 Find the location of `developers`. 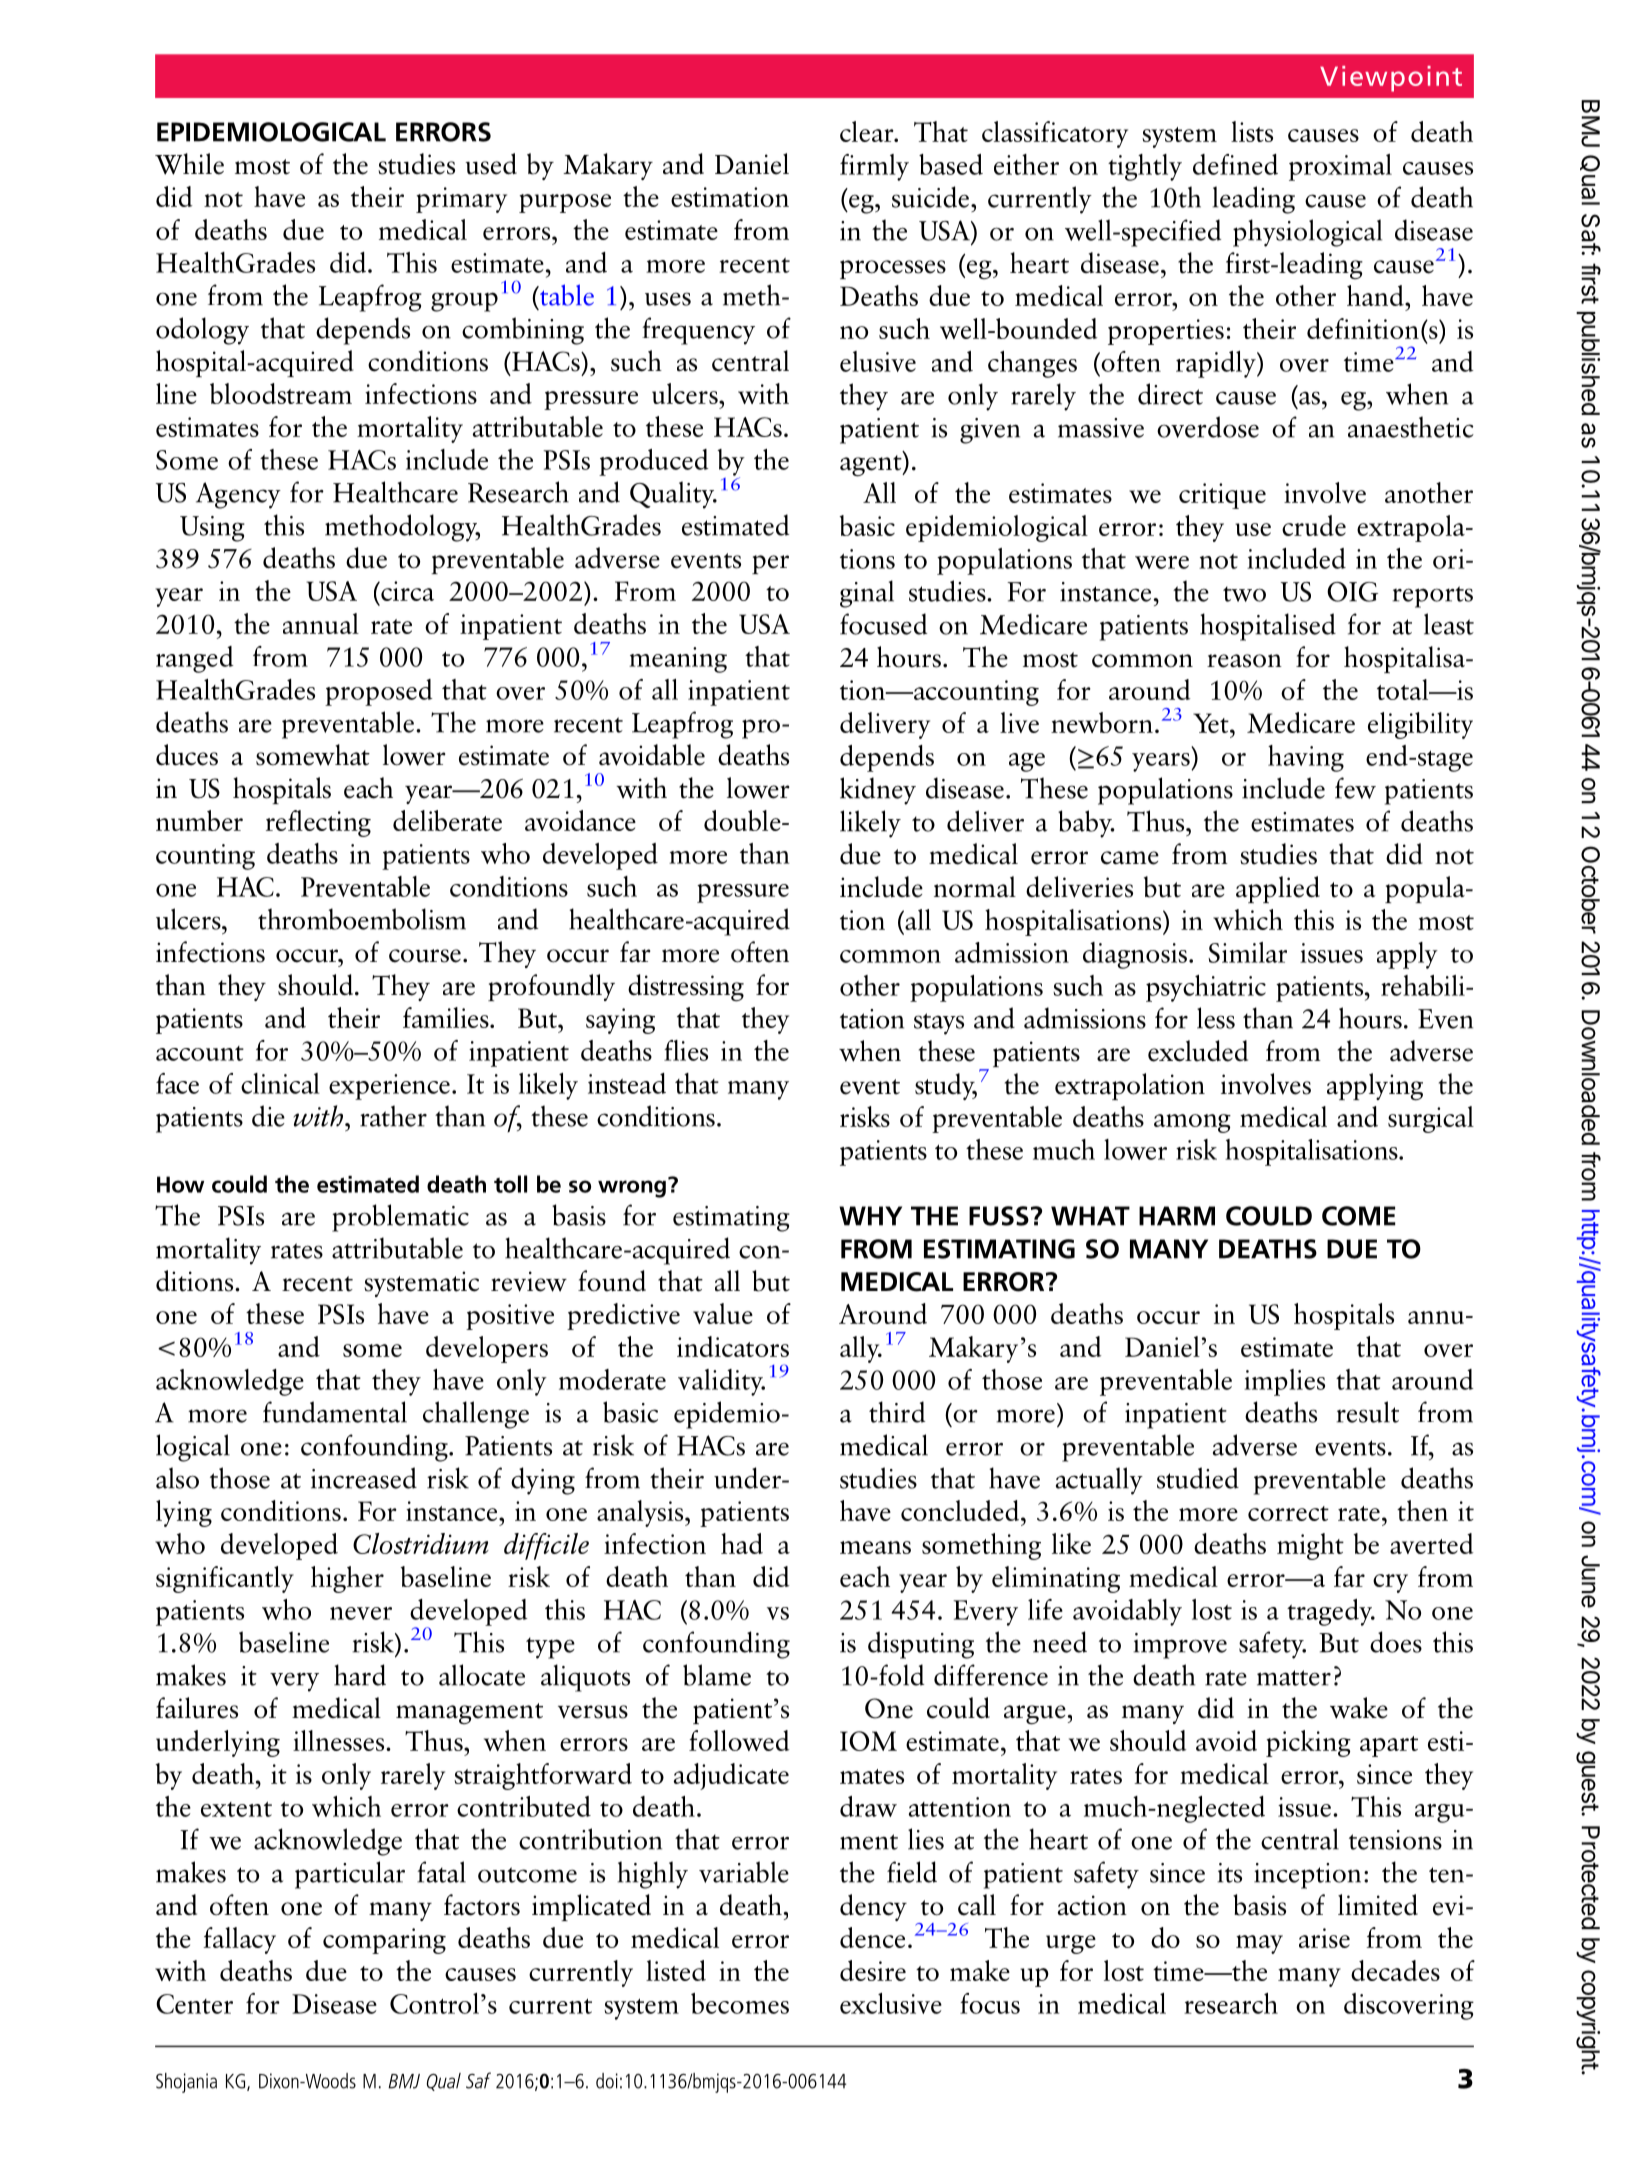

developers is located at coordinates (487, 1349).
